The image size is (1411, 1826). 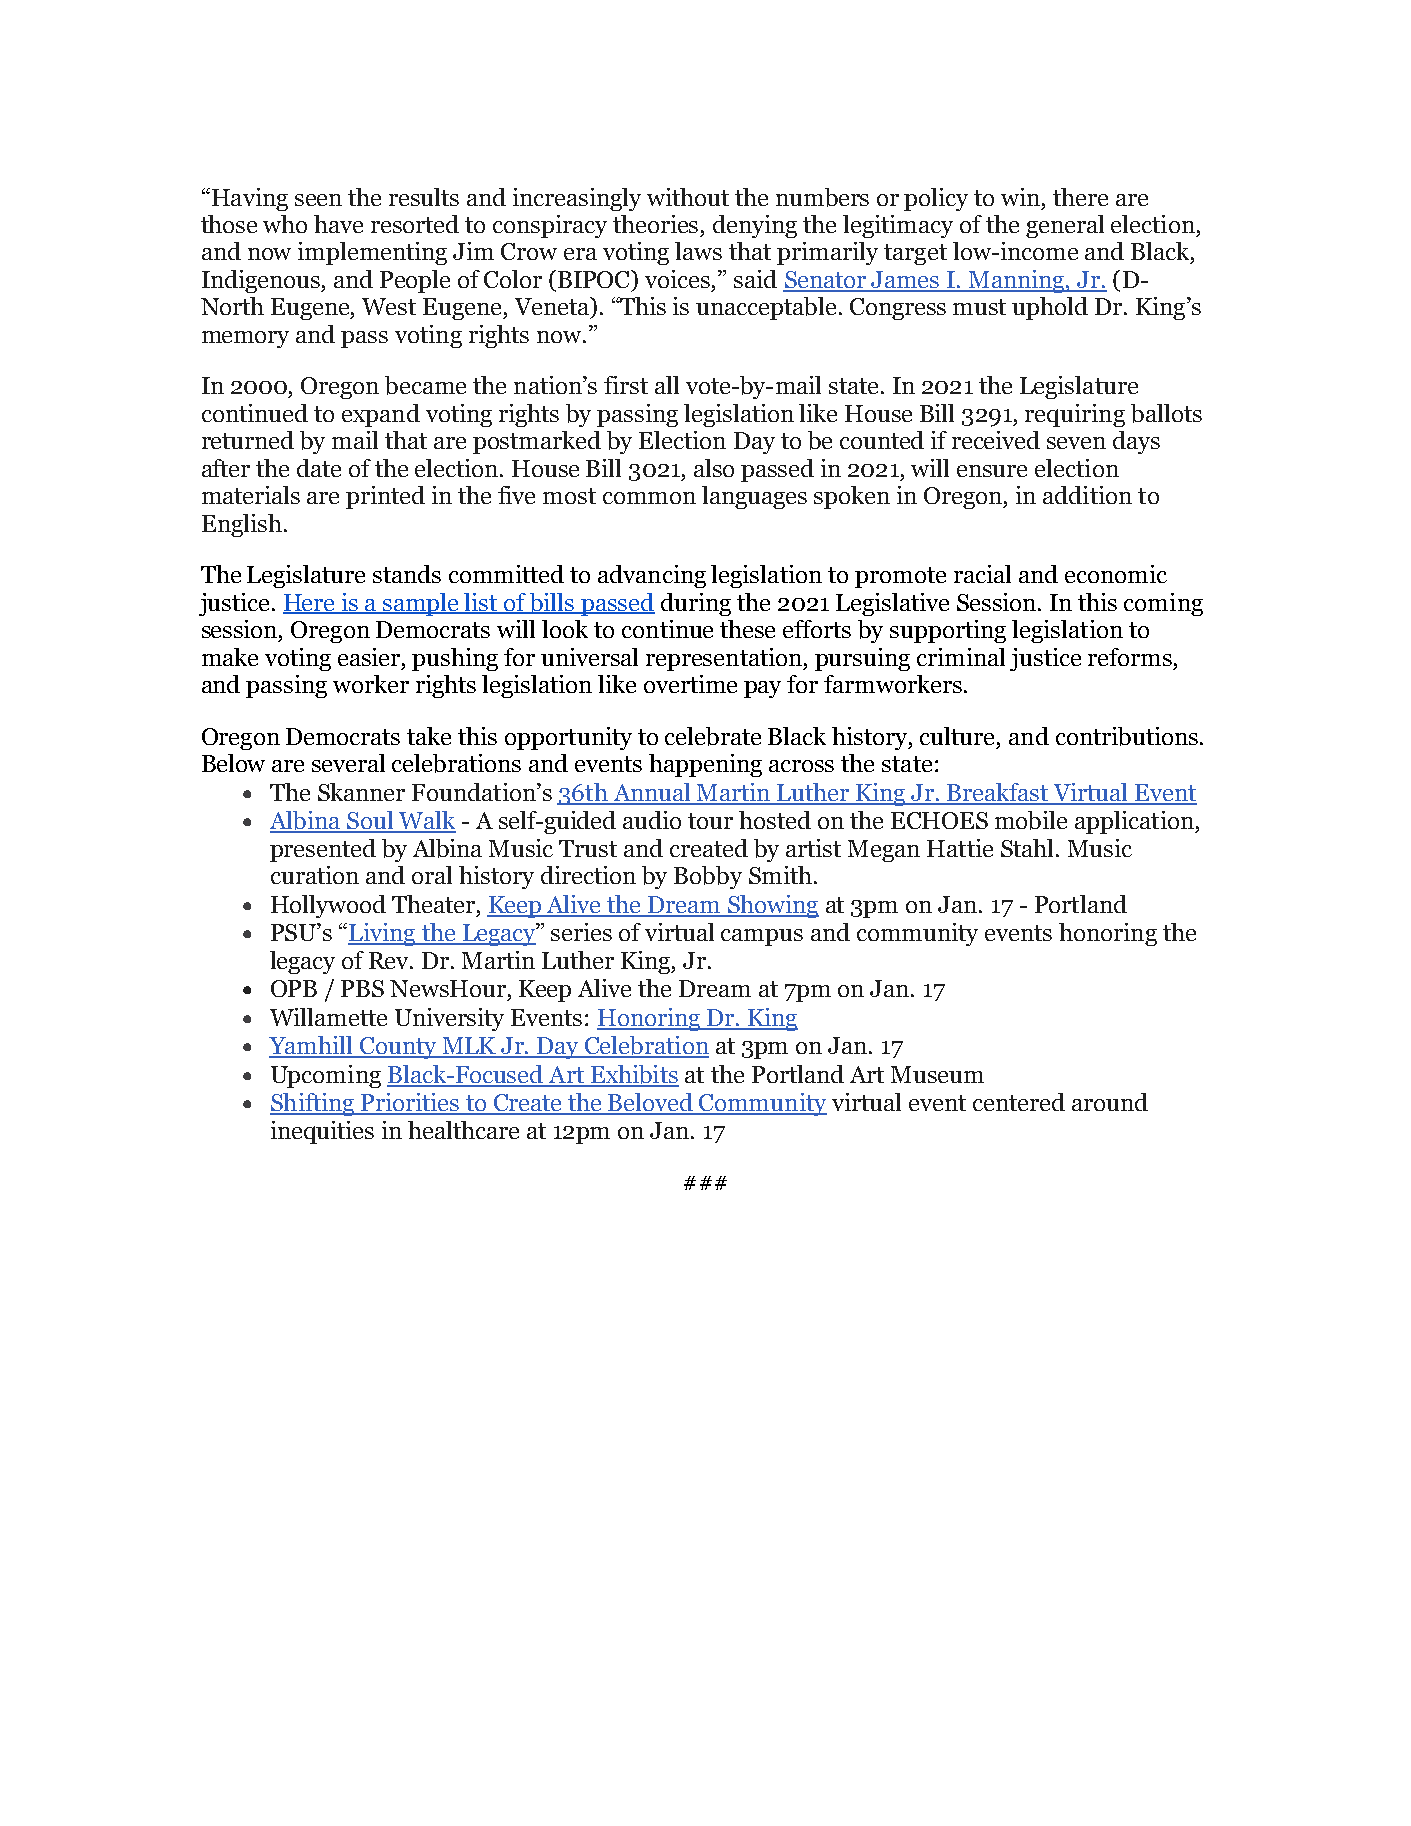 I want to click on overtime, so click(x=690, y=684).
